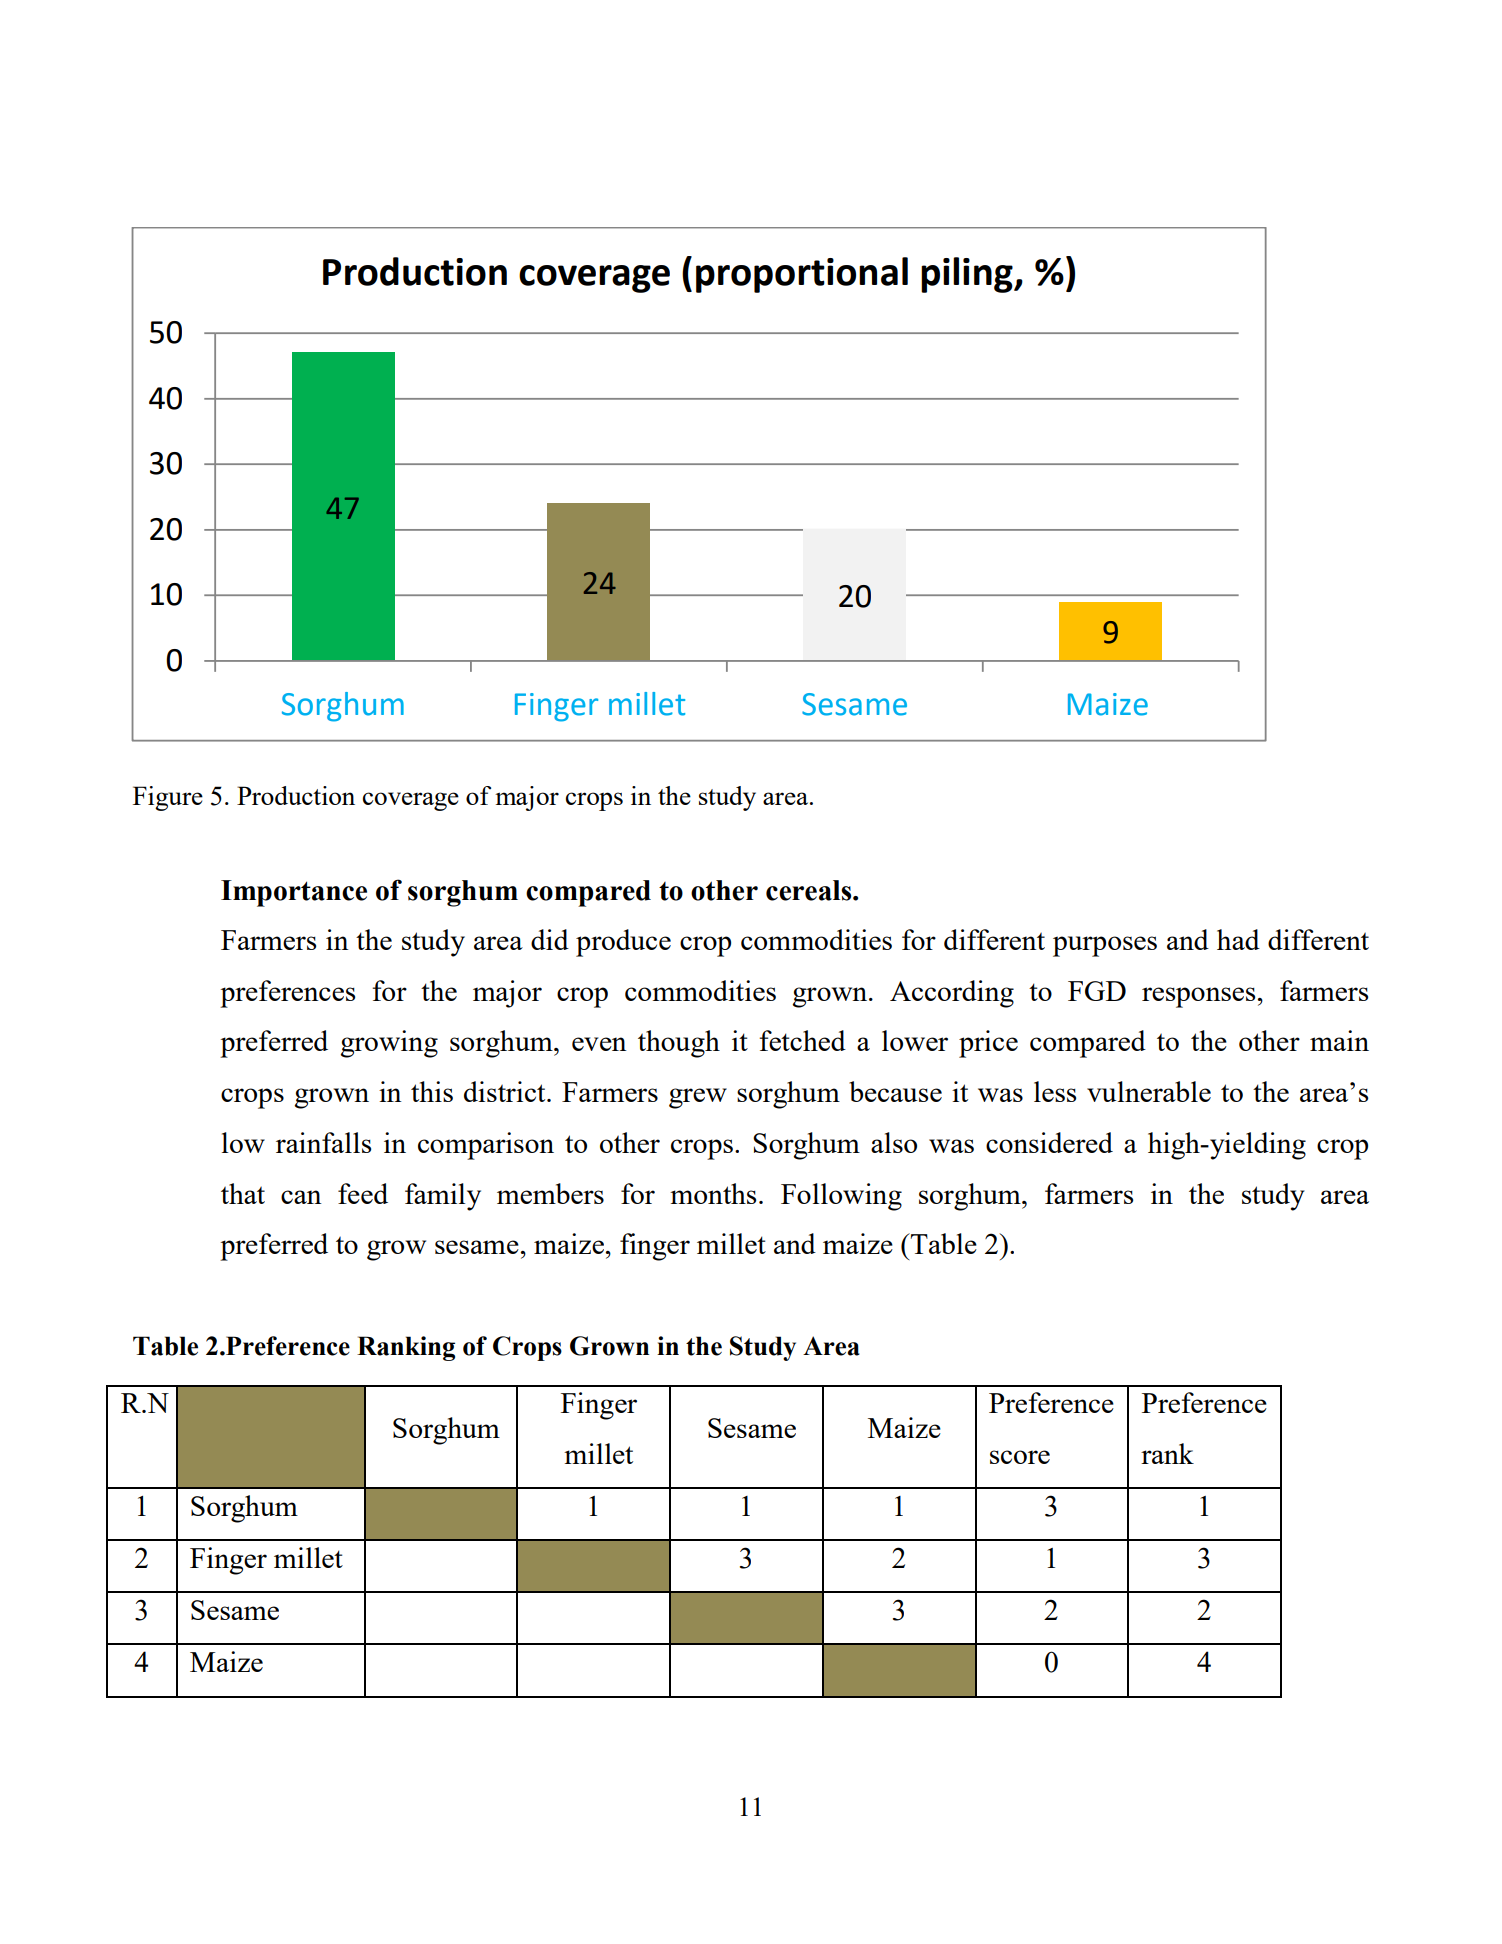 The height and width of the screenshot is (1944, 1502). Describe the element at coordinates (294, 893) in the screenshot. I see `Importance` at that location.
